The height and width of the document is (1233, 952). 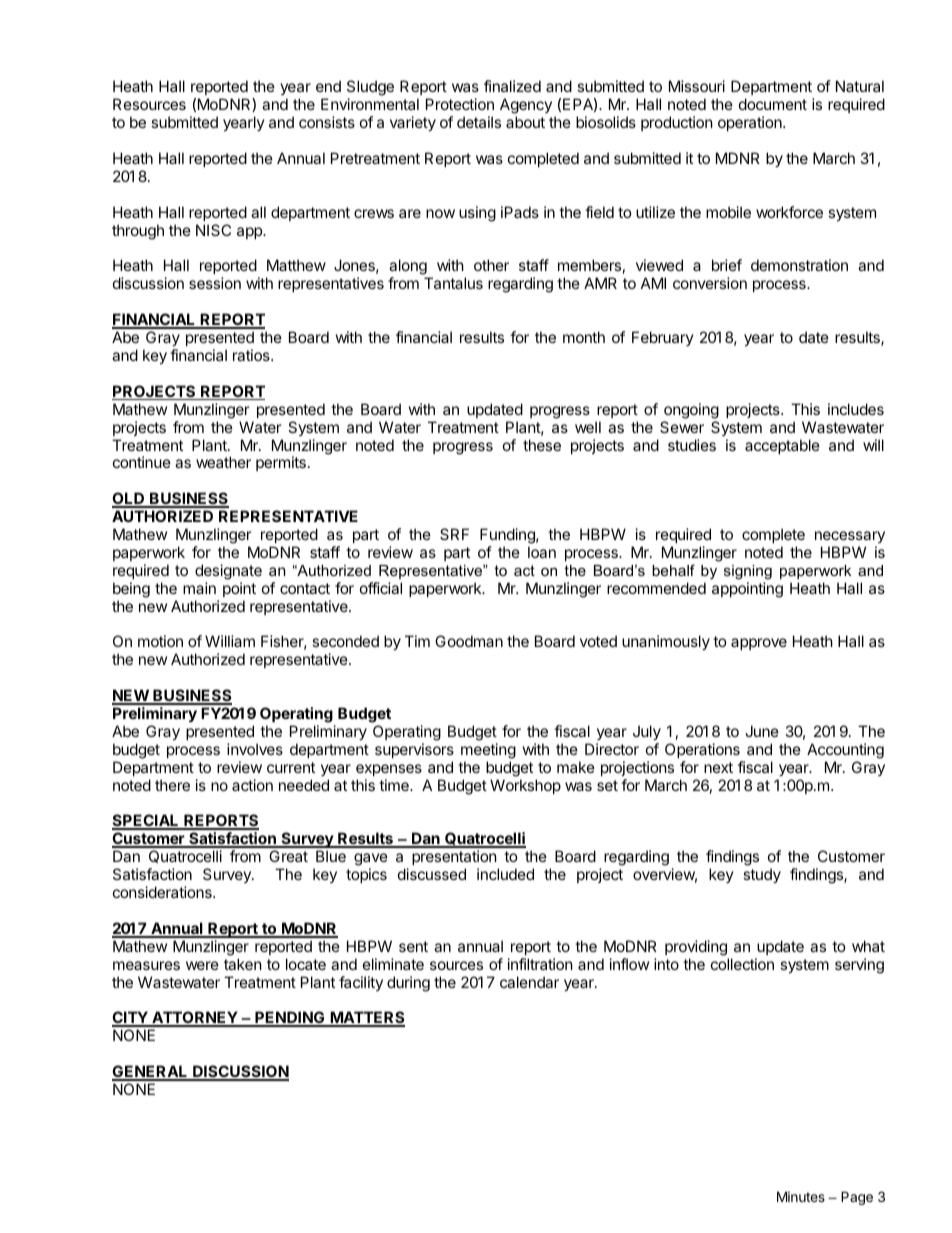 What do you see at coordinates (762, 731) in the document?
I see `June` at bounding box center [762, 731].
